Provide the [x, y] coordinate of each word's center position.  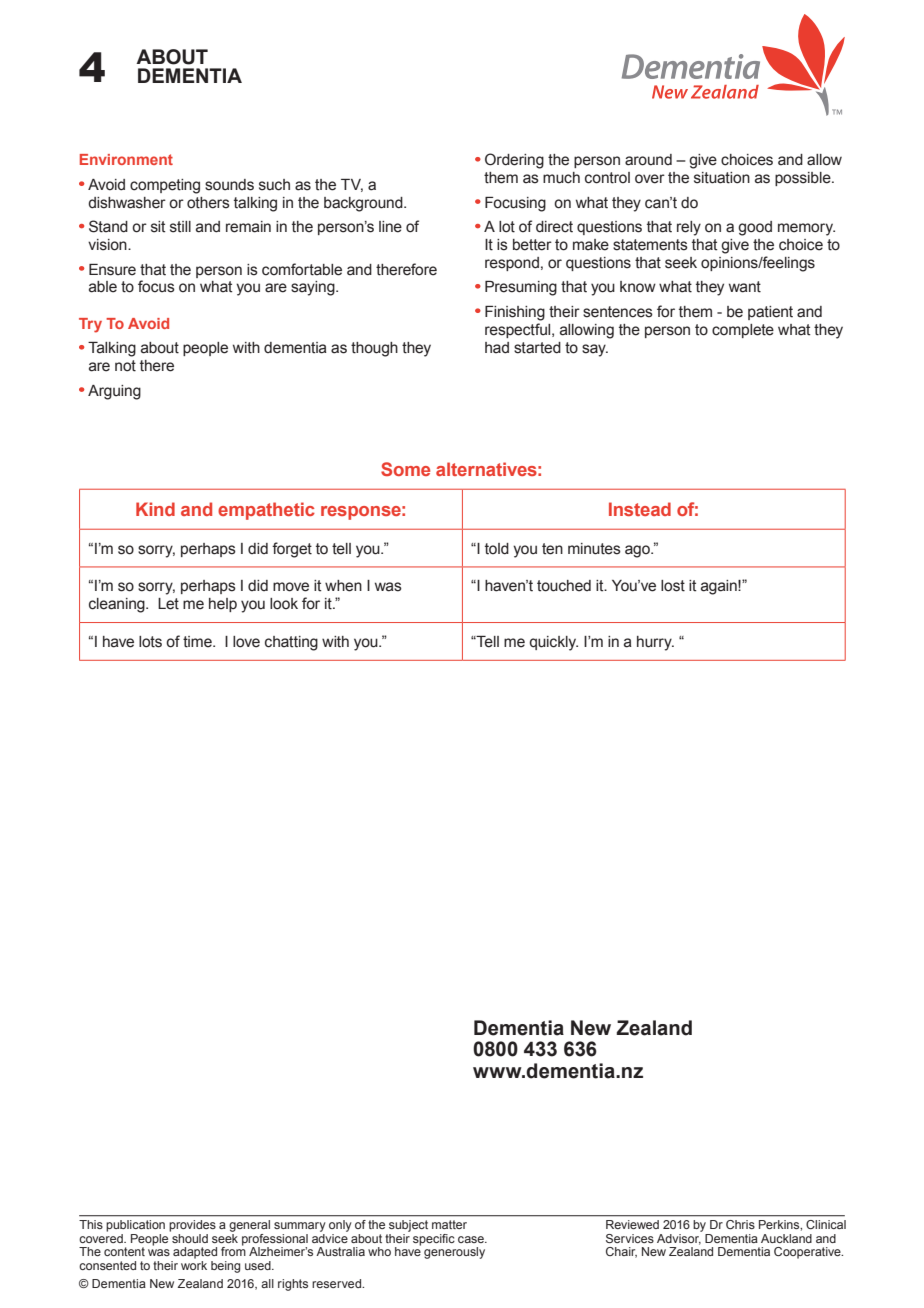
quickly [553, 643]
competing [165, 186]
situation [722, 178]
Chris [740, 1224]
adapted [195, 1253]
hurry [655, 643]
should [189, 1237]
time [198, 642]
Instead [640, 509]
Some [405, 469]
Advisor [679, 1238]
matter [449, 1224]
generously [454, 1253]
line [390, 227]
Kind [155, 509]
